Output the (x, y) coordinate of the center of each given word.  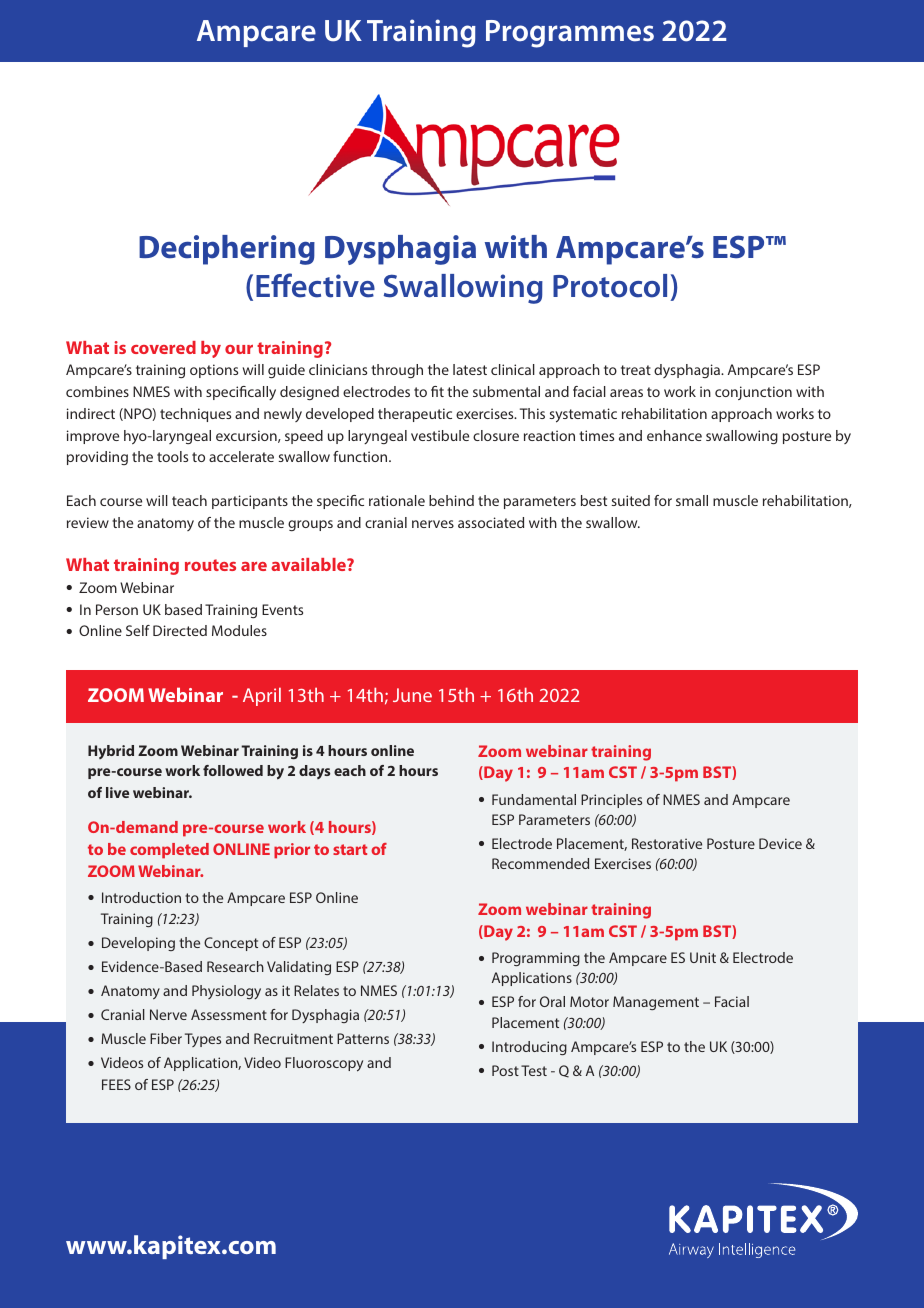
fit (437, 391)
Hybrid (111, 752)
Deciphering (227, 250)
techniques (195, 415)
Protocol (610, 286)
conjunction (753, 393)
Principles (611, 801)
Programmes (570, 34)
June (412, 695)
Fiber (166, 1038)
